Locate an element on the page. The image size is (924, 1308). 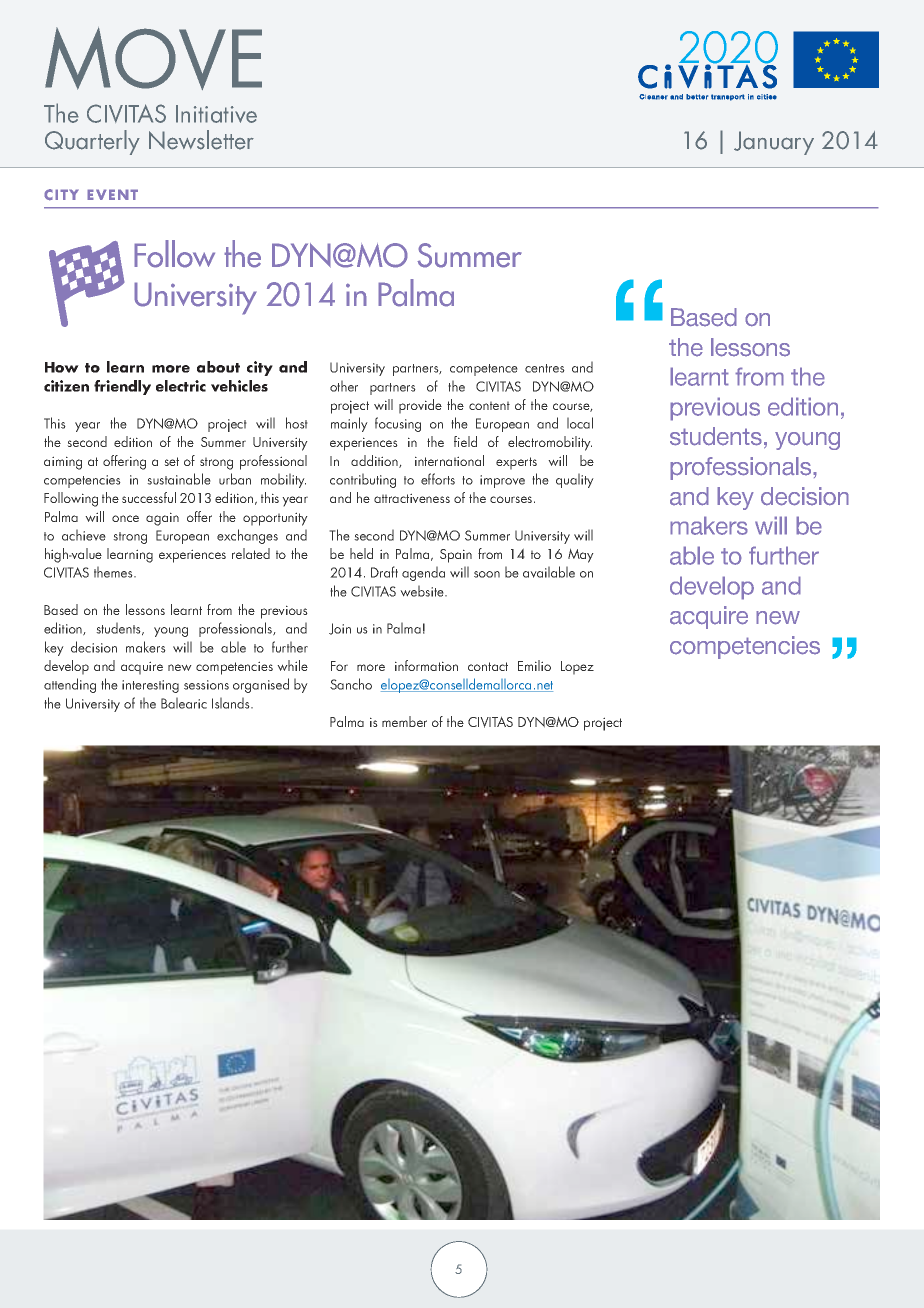
member is located at coordinates (404, 721).
